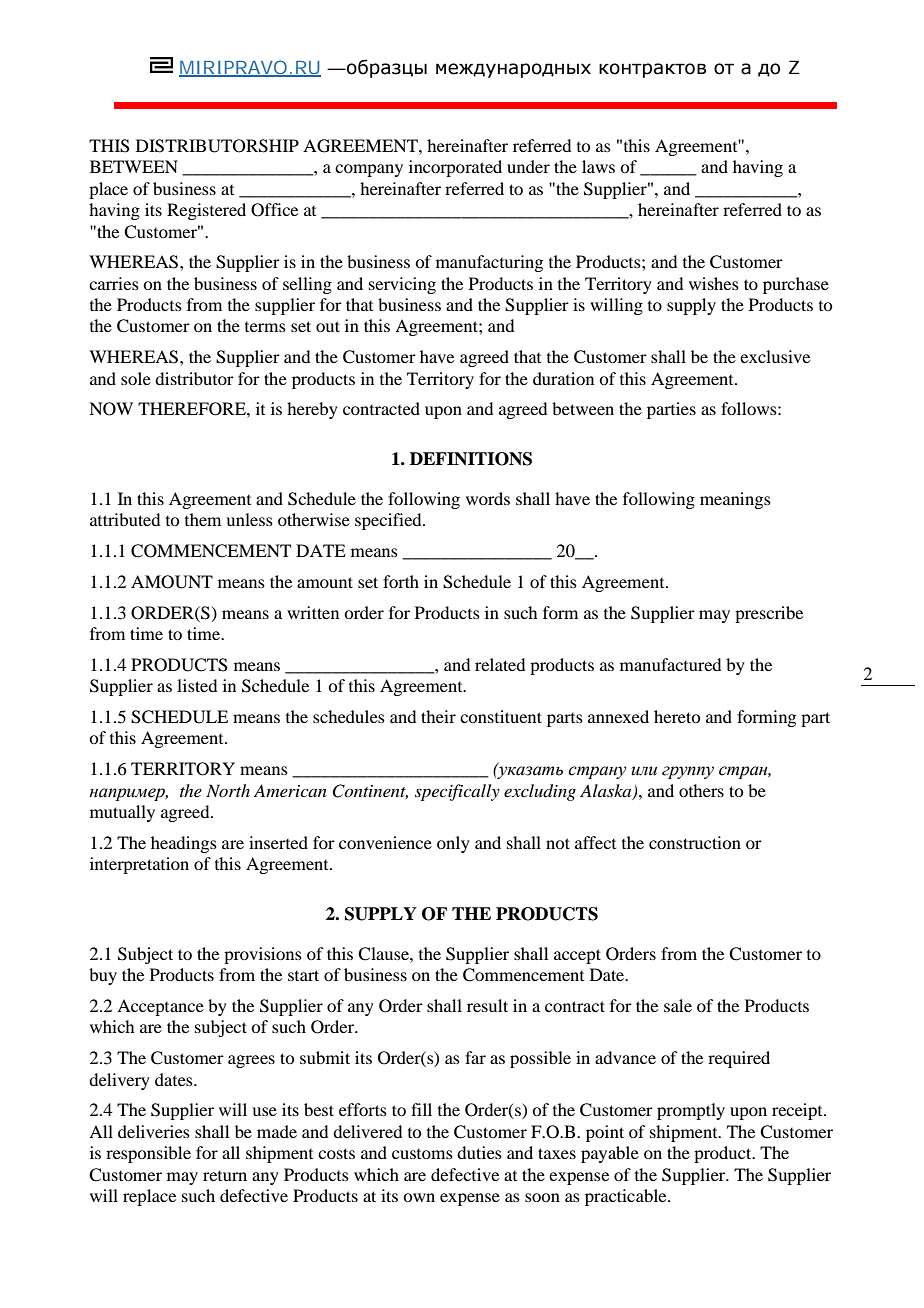  What do you see at coordinates (701, 790) in the document?
I see `others` at bounding box center [701, 790].
